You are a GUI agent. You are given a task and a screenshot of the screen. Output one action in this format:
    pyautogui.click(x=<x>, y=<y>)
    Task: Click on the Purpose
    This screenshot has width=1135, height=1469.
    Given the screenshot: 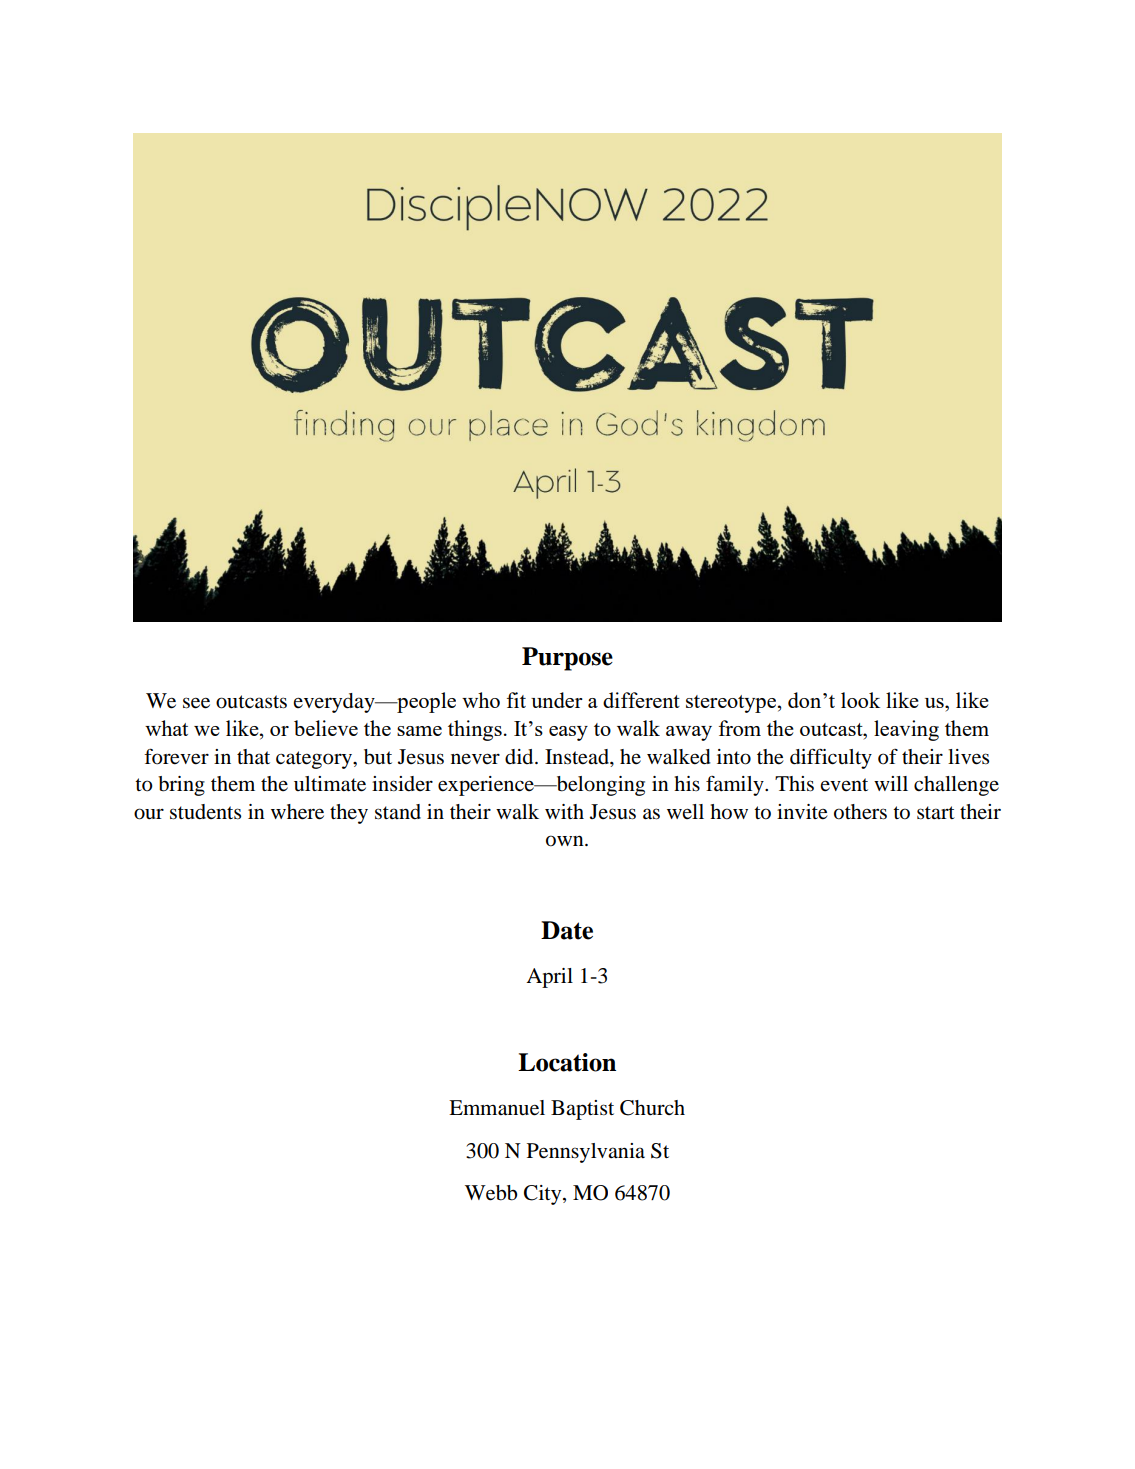 What is the action you would take?
    pyautogui.click(x=567, y=659)
